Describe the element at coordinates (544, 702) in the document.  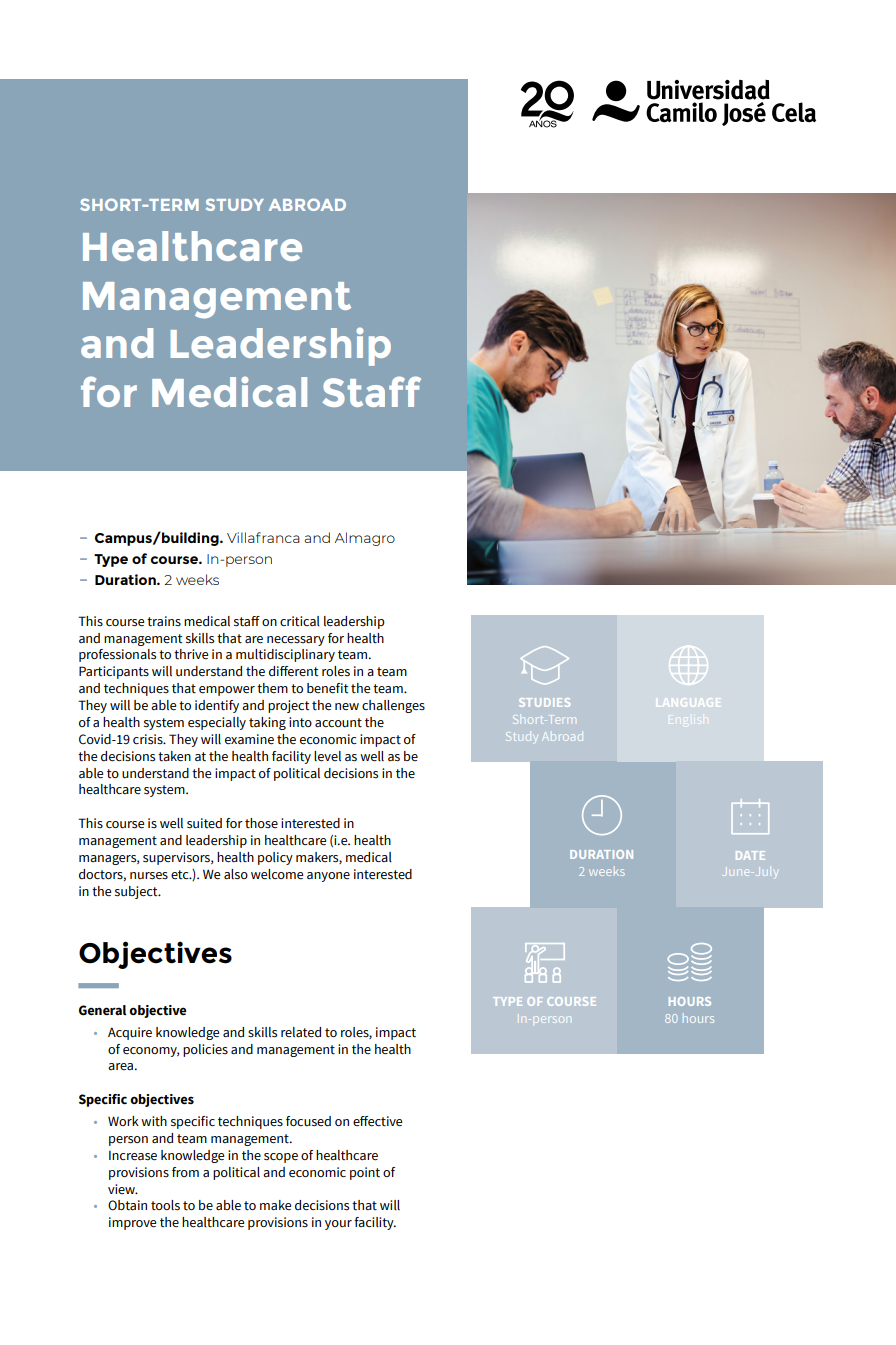
I see `STUDIES` at that location.
